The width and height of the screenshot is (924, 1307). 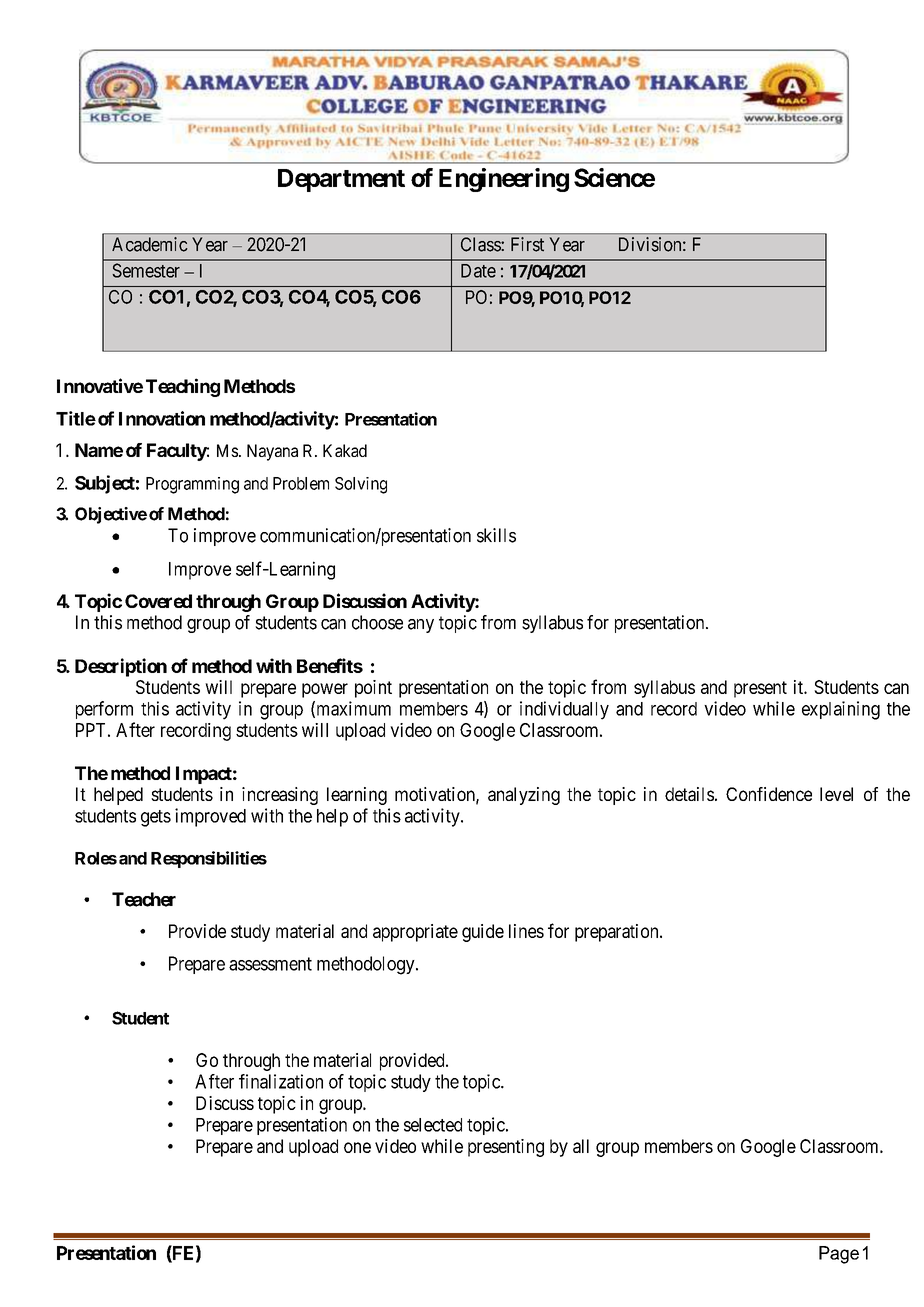 What do you see at coordinates (478, 271) in the screenshot?
I see `Date` at bounding box center [478, 271].
